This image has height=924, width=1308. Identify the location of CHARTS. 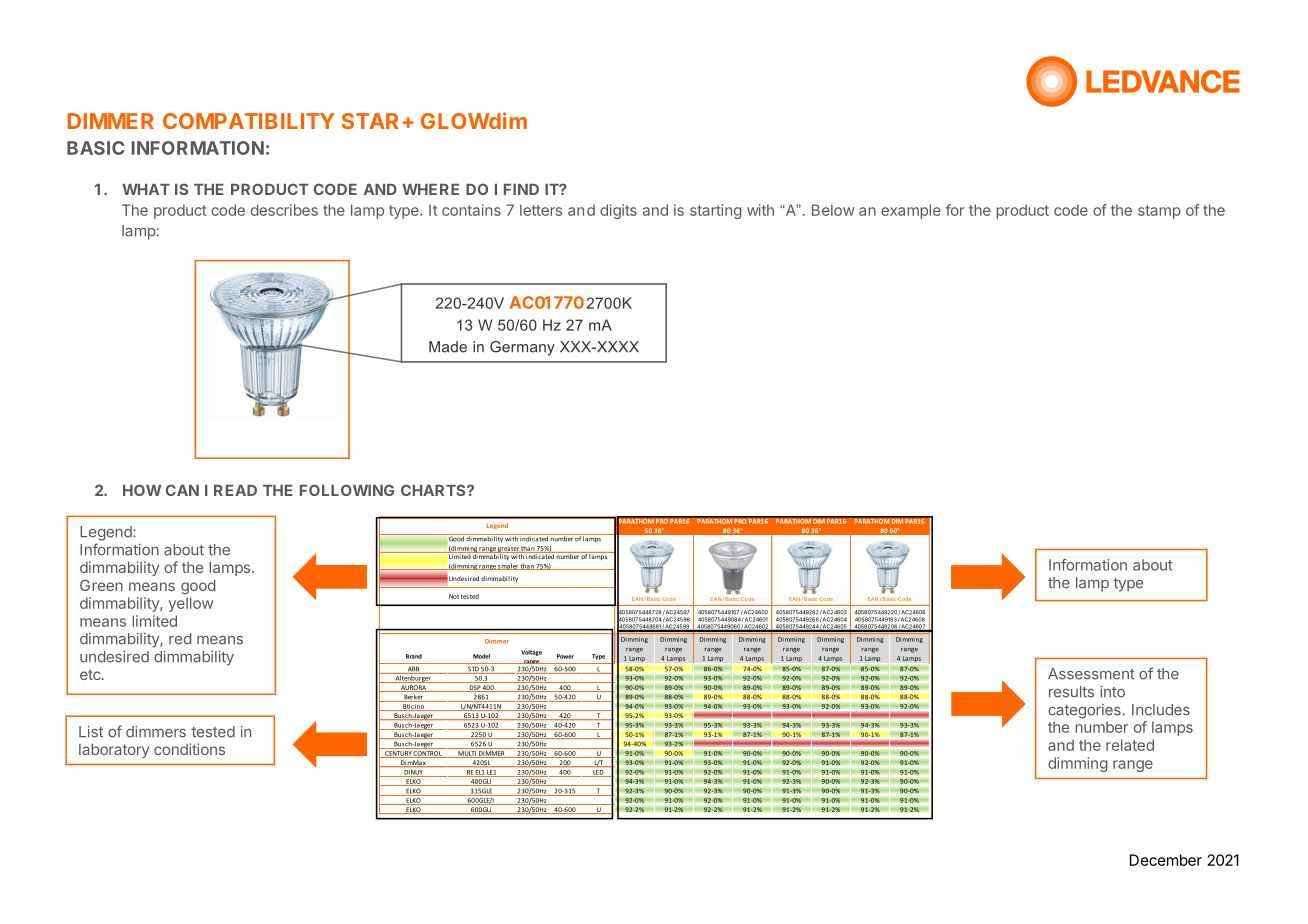
(434, 490).
